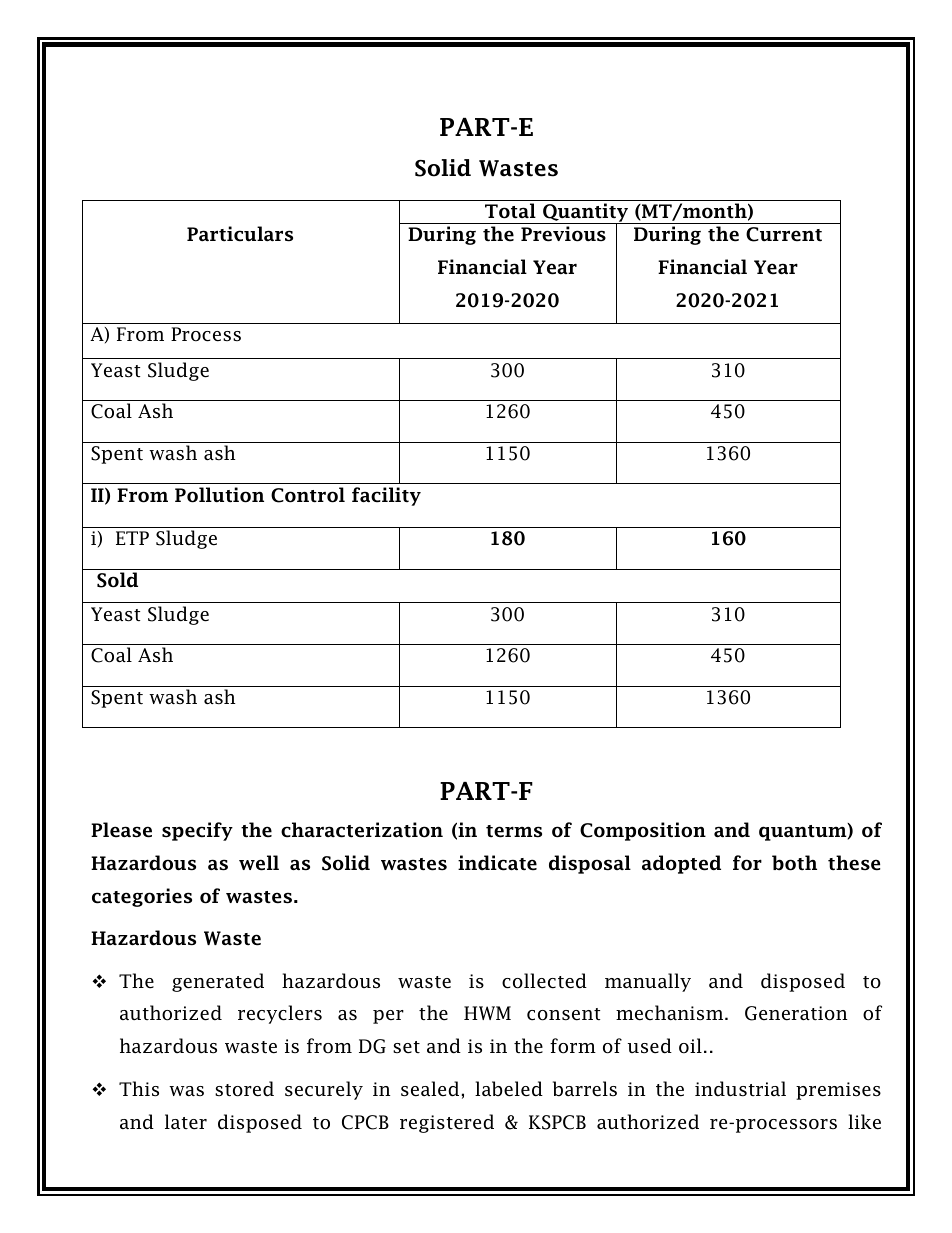 The image size is (952, 1233). Describe the element at coordinates (740, 1089) in the screenshot. I see `industrial` at that location.
